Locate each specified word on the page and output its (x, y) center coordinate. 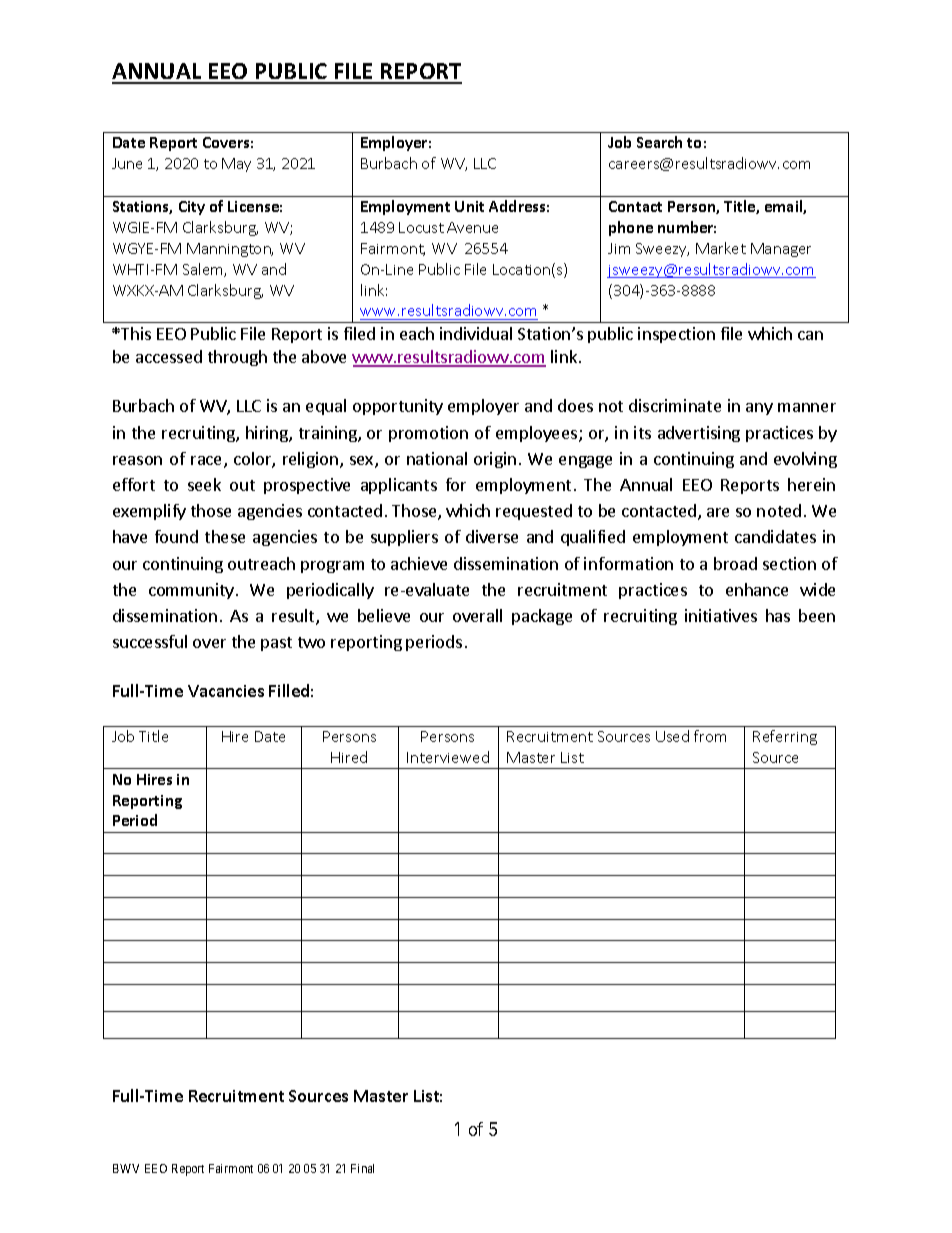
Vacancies (226, 691)
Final (362, 1168)
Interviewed (448, 757)
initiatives (721, 615)
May (236, 165)
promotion (428, 434)
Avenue (472, 227)
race (208, 462)
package (542, 617)
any (759, 409)
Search (659, 142)
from (710, 736)
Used (672, 736)
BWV (126, 1168)
